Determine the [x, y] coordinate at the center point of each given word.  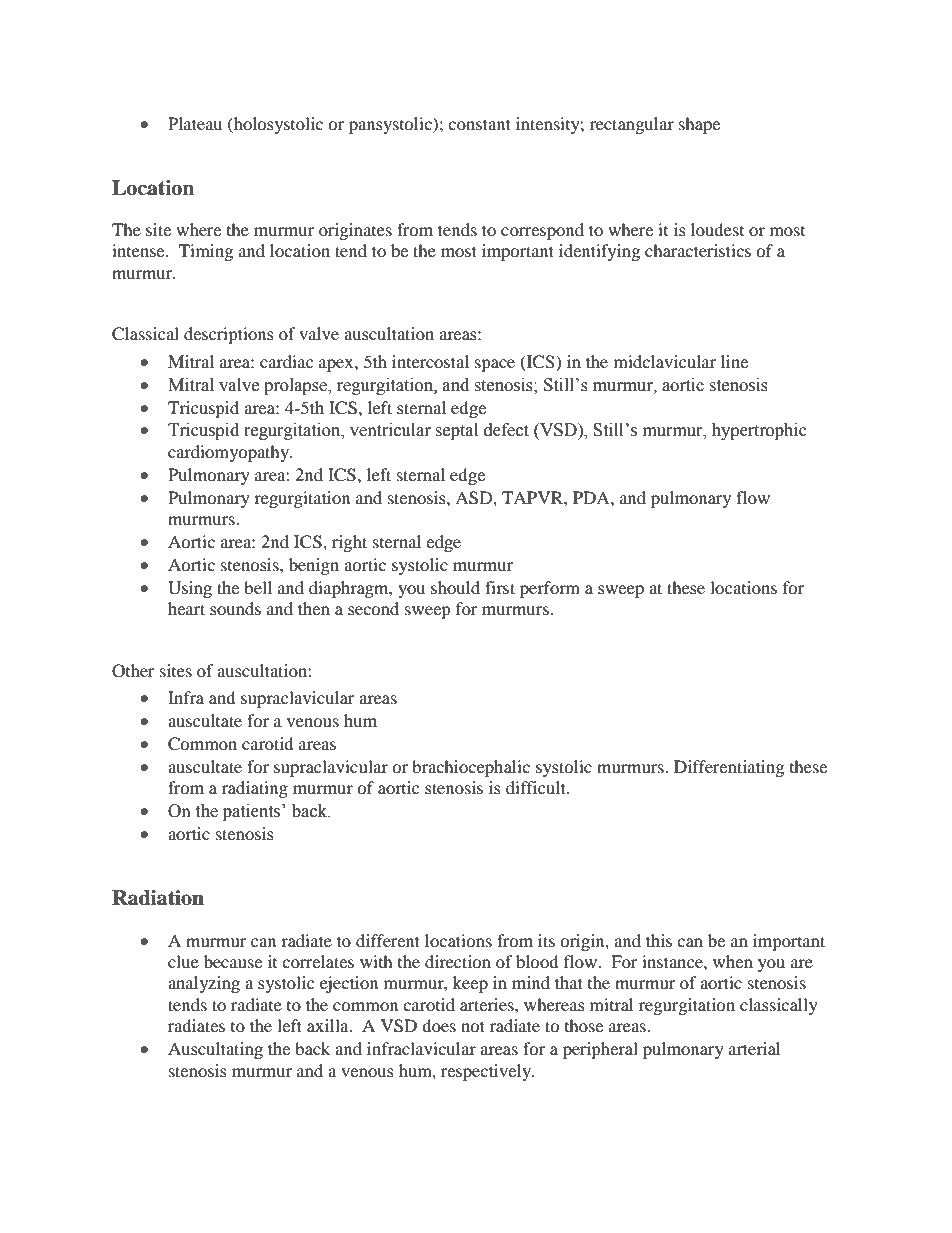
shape [699, 125]
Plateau [195, 123]
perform [550, 589]
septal [456, 431]
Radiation [158, 898]
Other [133, 671]
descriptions [229, 335]
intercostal [430, 361]
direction [458, 961]
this [659, 940]
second [373, 608]
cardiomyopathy [230, 453]
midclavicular [665, 361]
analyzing [204, 984]
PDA [592, 497]
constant [479, 124]
